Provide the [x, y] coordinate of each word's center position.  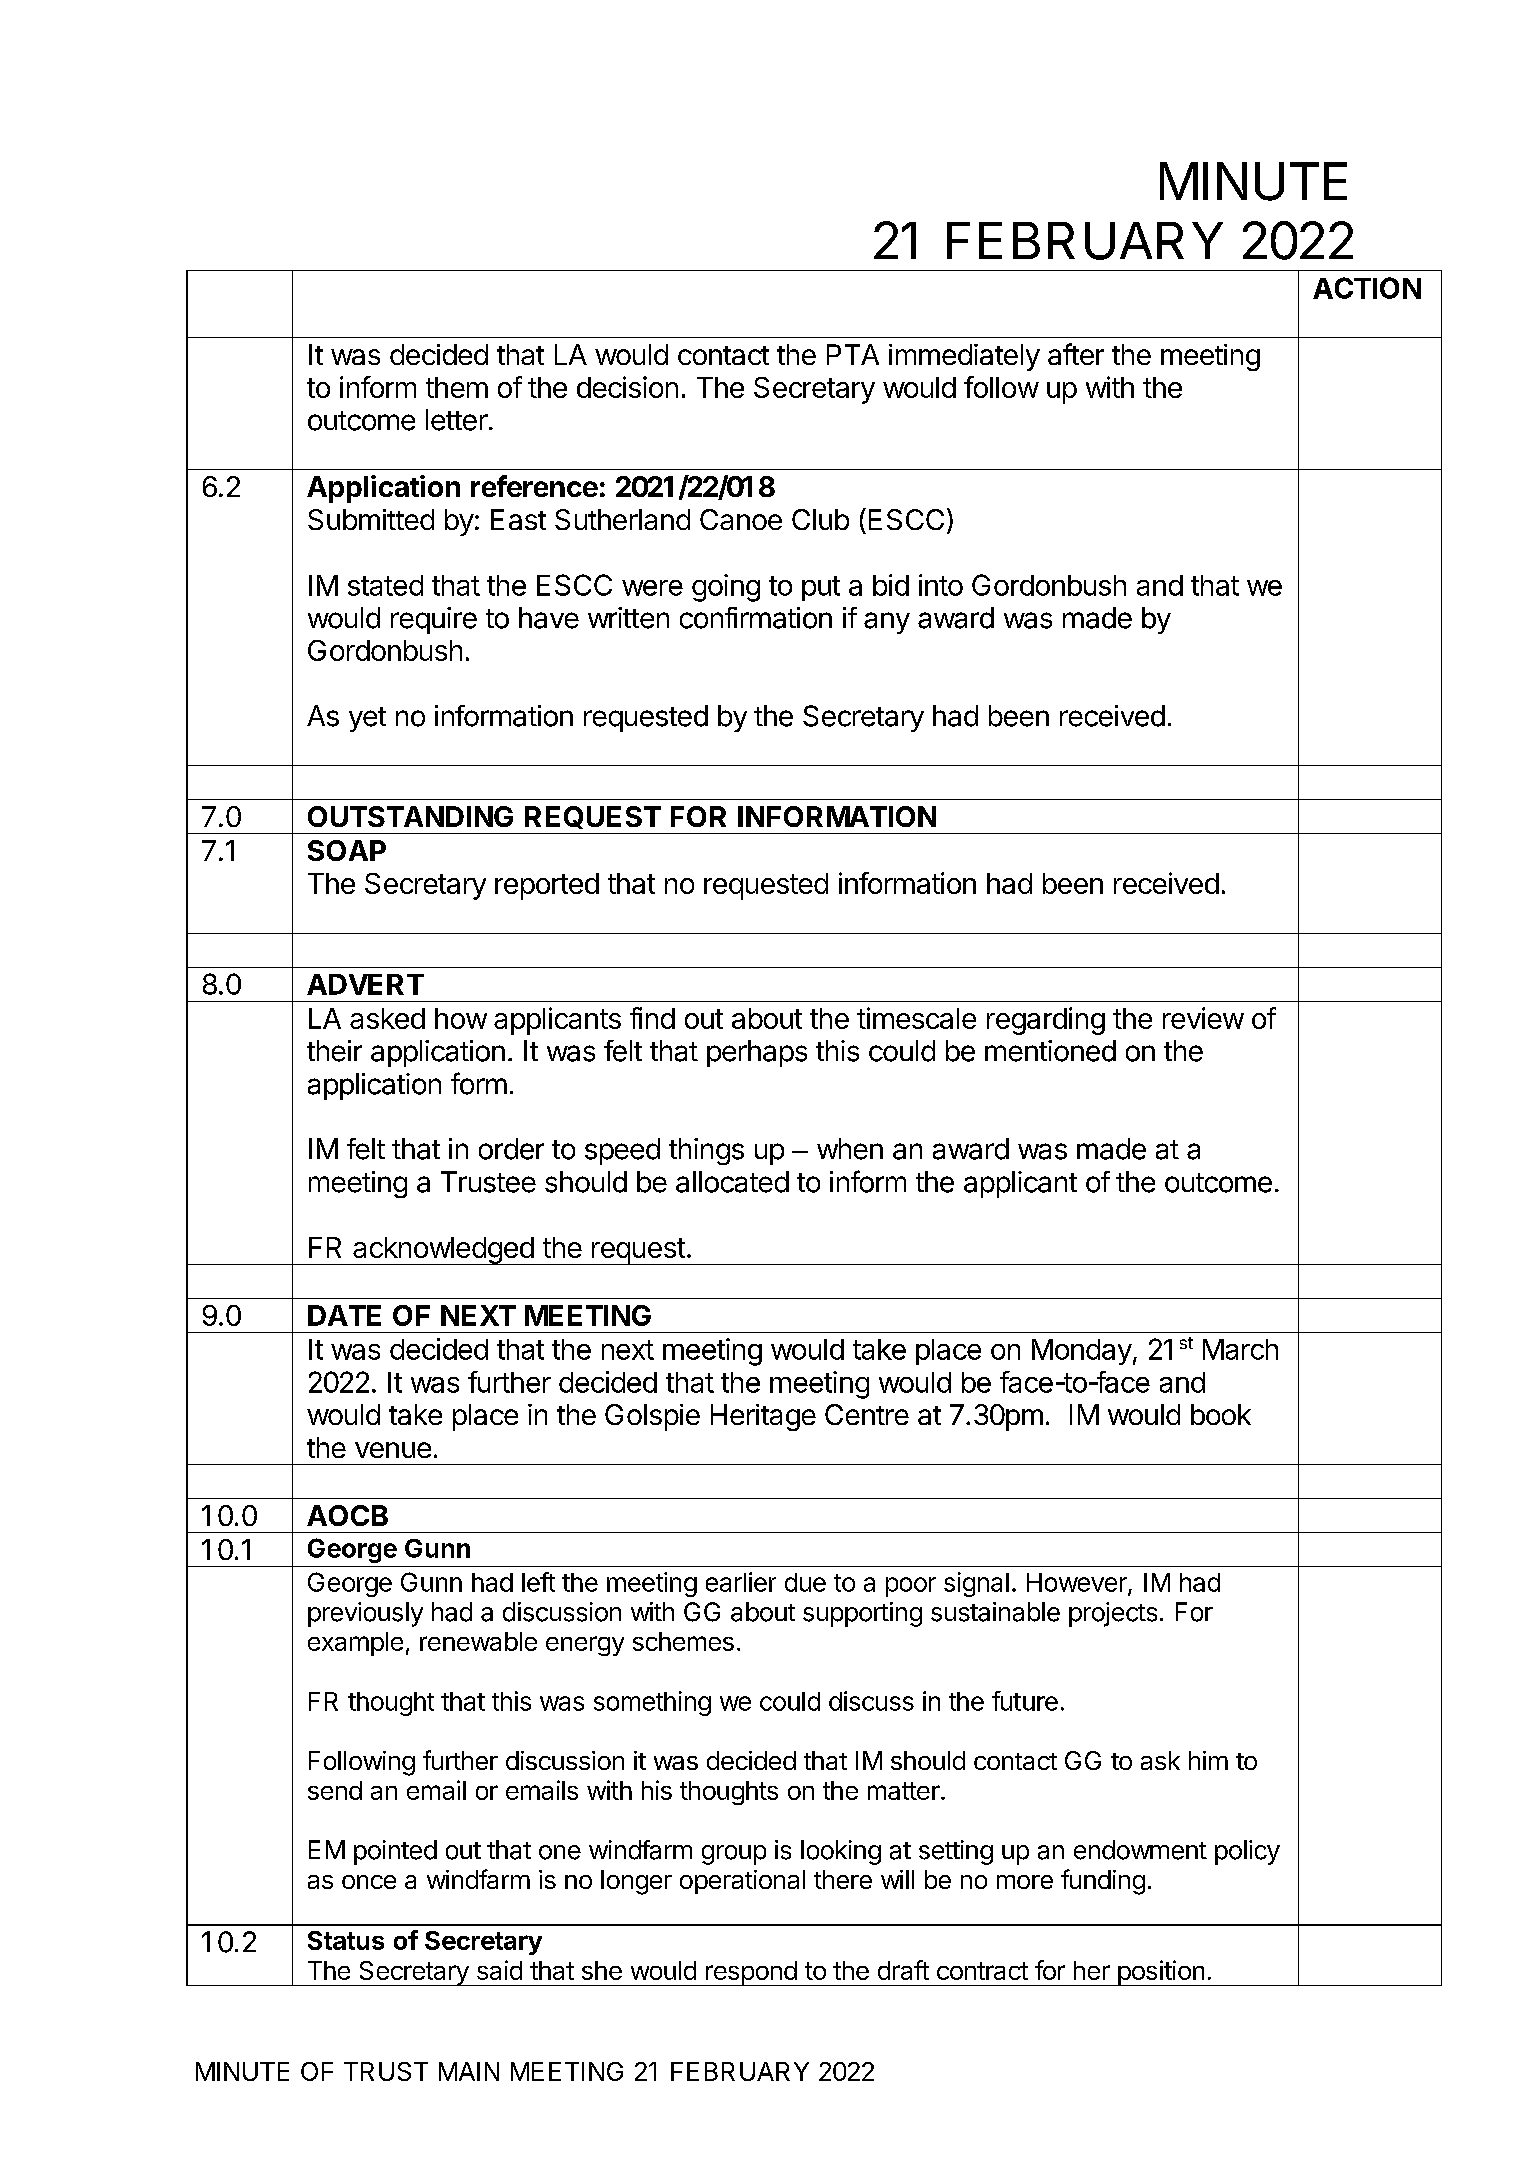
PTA [853, 354]
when [850, 1149]
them [457, 387]
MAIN [469, 2071]
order [511, 1149]
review [1203, 1018]
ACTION [1367, 288]
